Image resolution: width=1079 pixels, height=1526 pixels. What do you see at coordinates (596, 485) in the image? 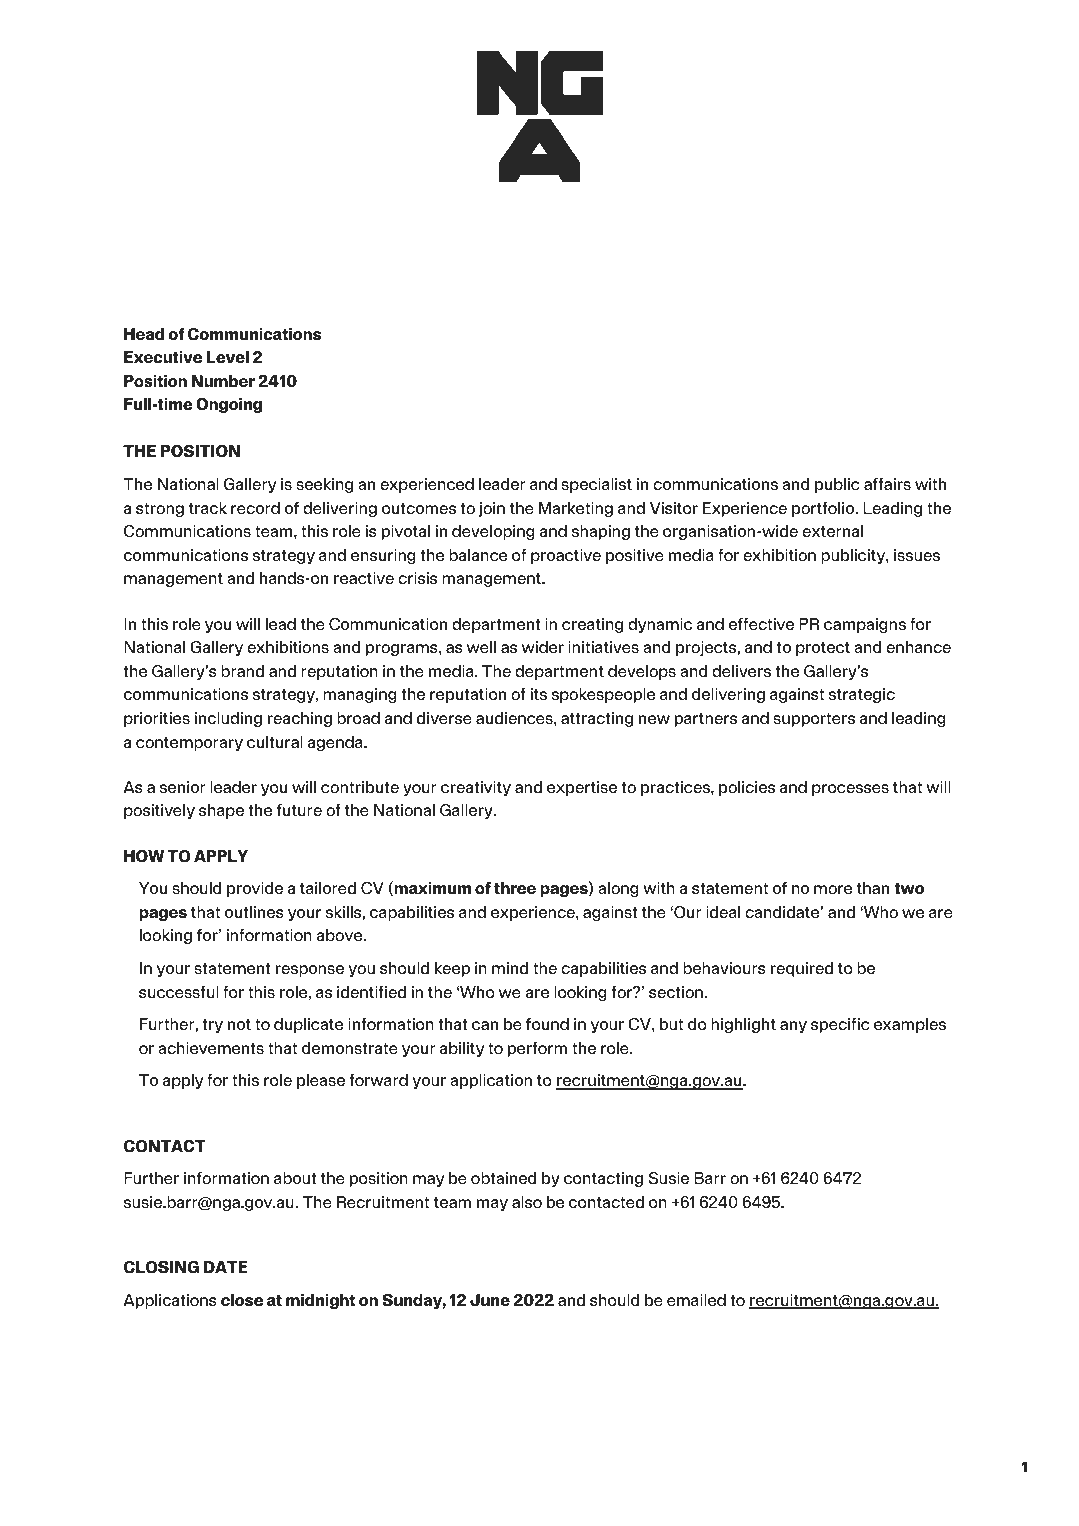
I see `specialist` at bounding box center [596, 485].
